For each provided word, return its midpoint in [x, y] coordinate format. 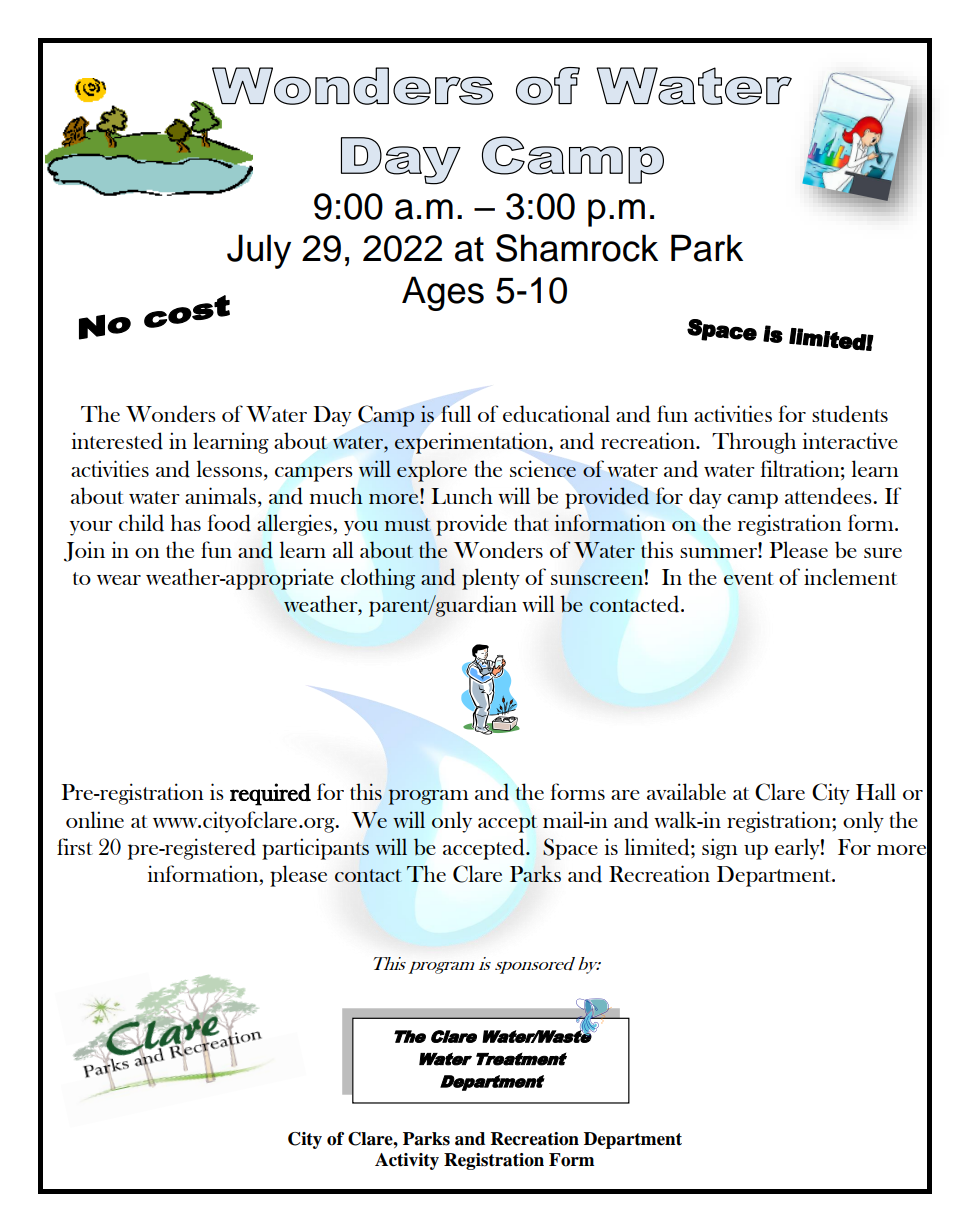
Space [570, 849]
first [75, 846]
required [270, 794]
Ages [443, 293]
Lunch [462, 495]
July [259, 251]
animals [220, 495]
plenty [491, 579]
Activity [407, 1161]
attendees [829, 496]
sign [720, 849]
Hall [876, 791]
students [850, 414]
